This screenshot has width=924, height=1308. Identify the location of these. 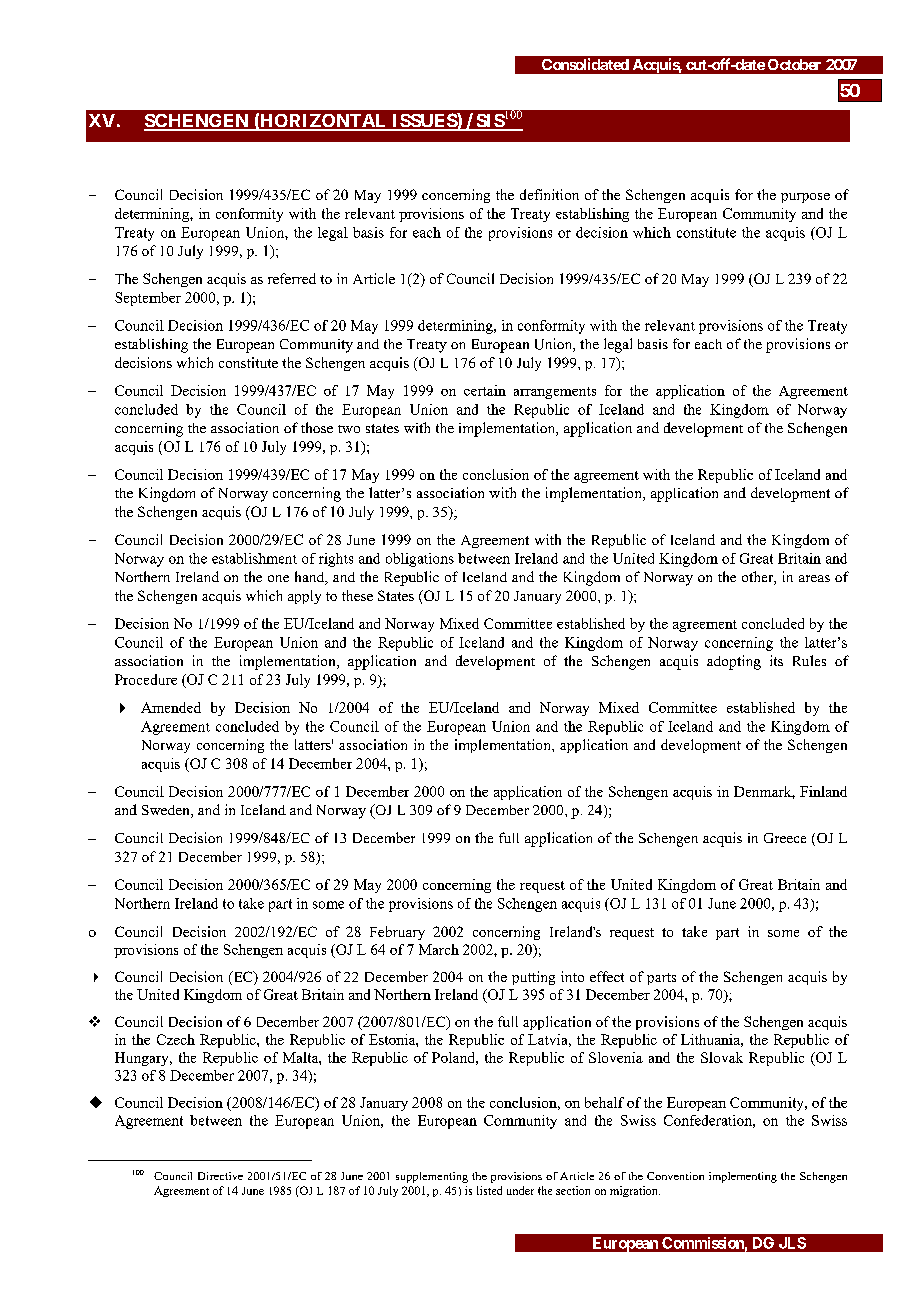
(357, 595).
